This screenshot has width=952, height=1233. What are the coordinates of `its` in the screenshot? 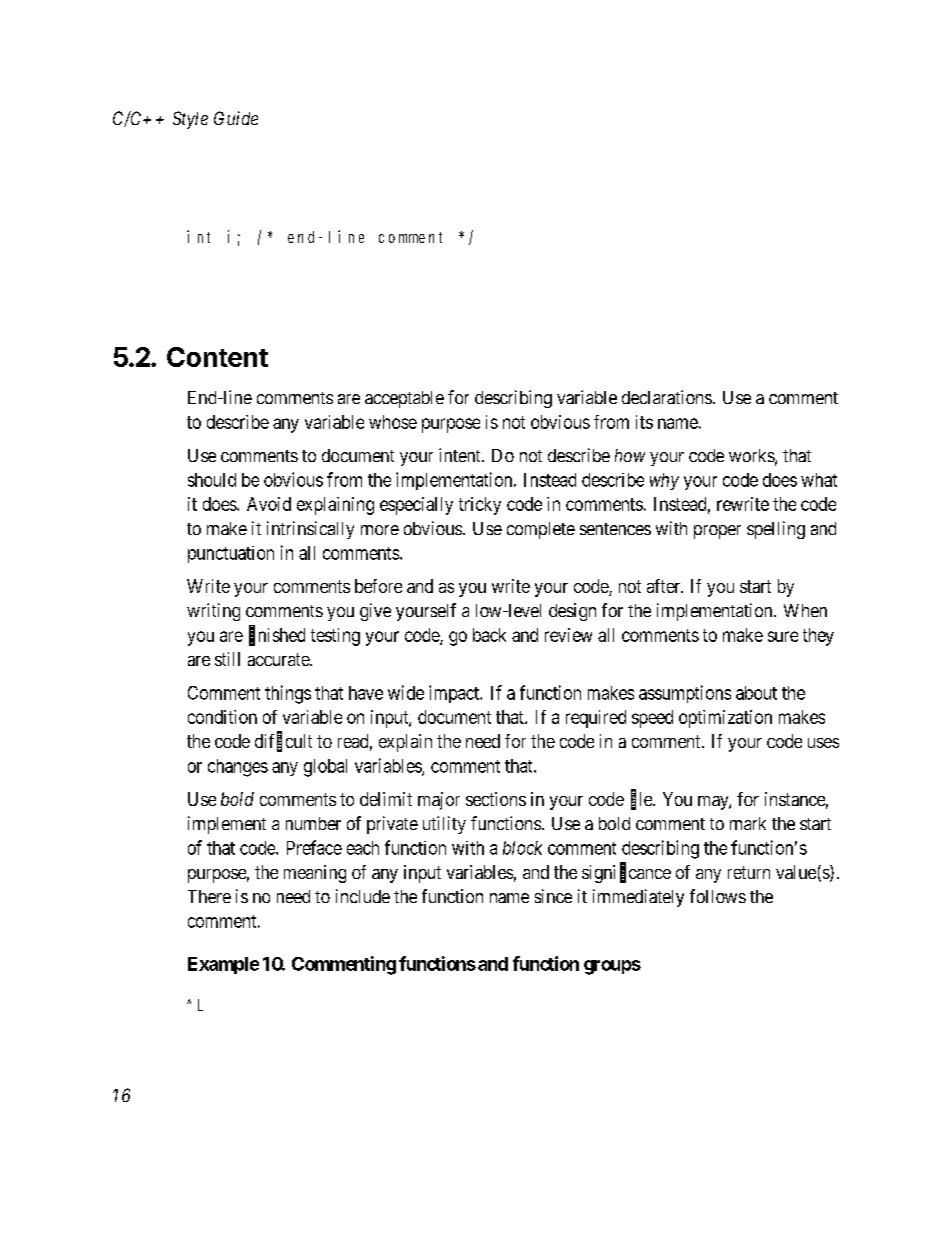 It's located at (644, 422).
